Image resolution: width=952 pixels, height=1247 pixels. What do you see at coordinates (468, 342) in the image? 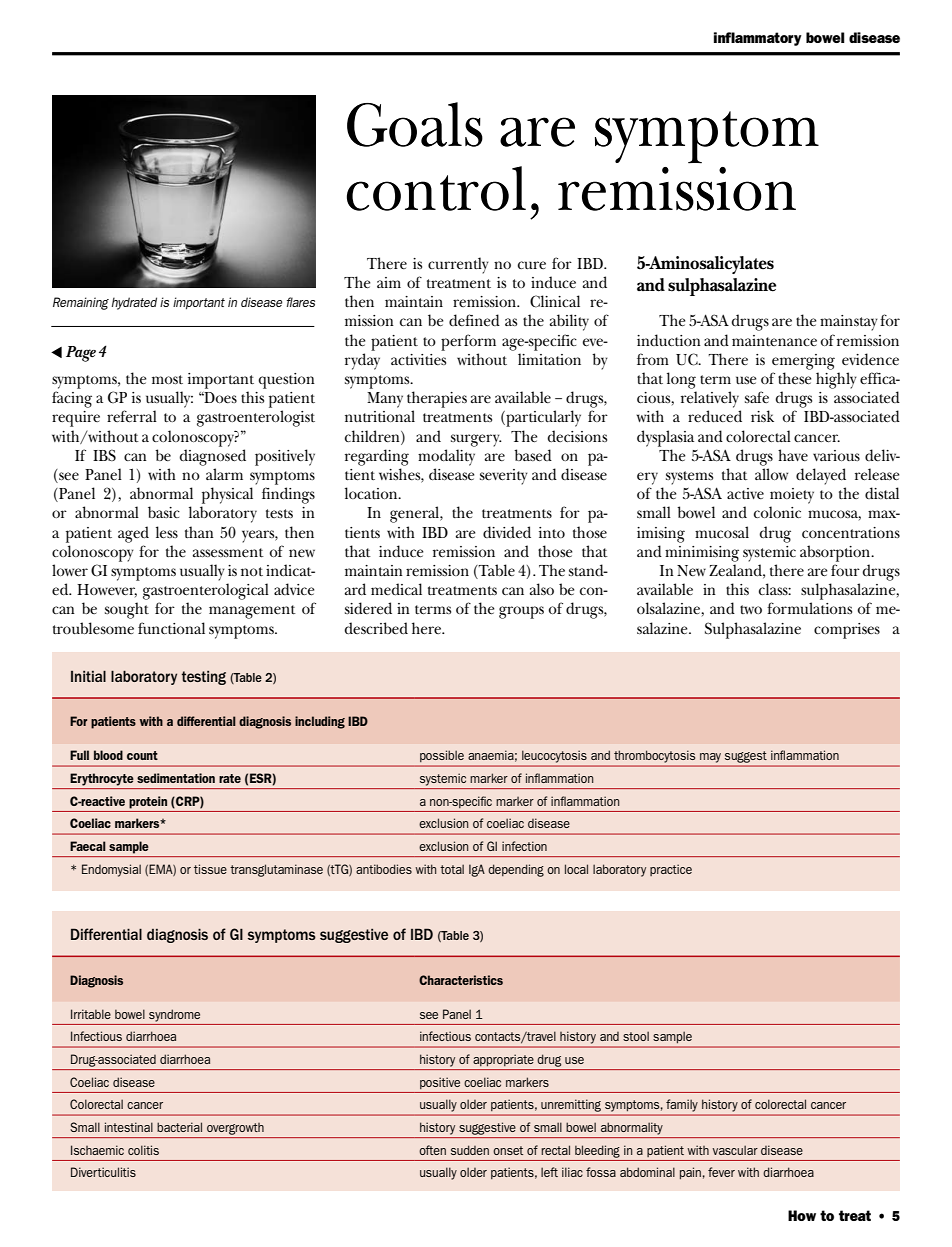
I see `perform` at bounding box center [468, 342].
